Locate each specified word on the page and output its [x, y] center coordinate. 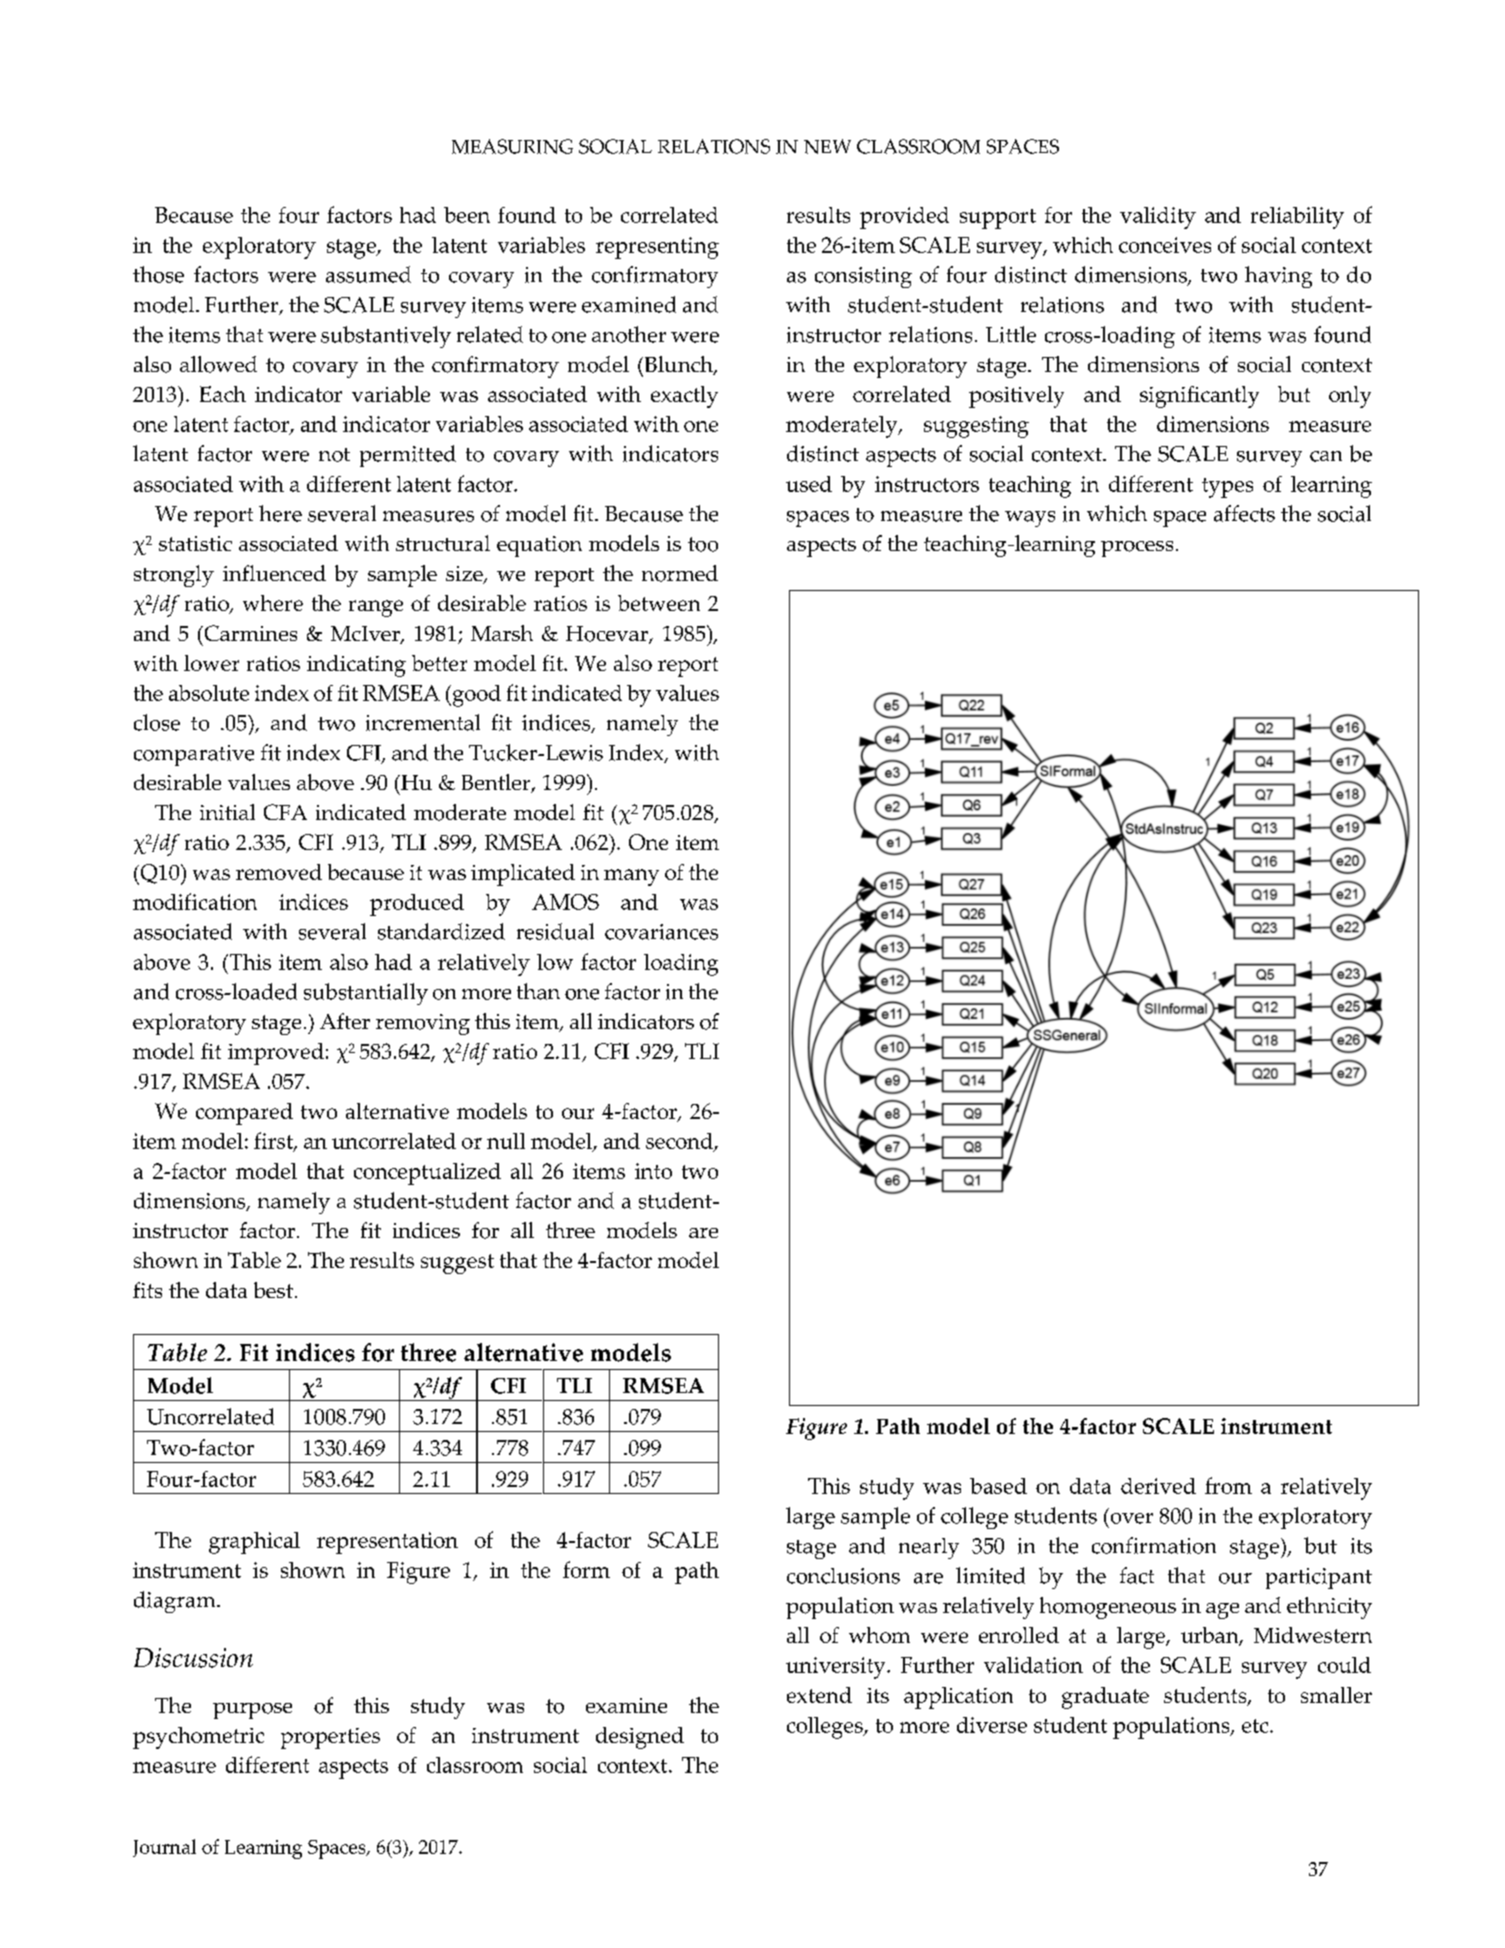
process [1137, 549]
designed [640, 1738]
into [653, 1171]
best [273, 1290]
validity [1158, 218]
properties [330, 1738]
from [1228, 1485]
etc [1256, 1726]
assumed [368, 274]
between [659, 603]
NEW [827, 146]
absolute [209, 693]
